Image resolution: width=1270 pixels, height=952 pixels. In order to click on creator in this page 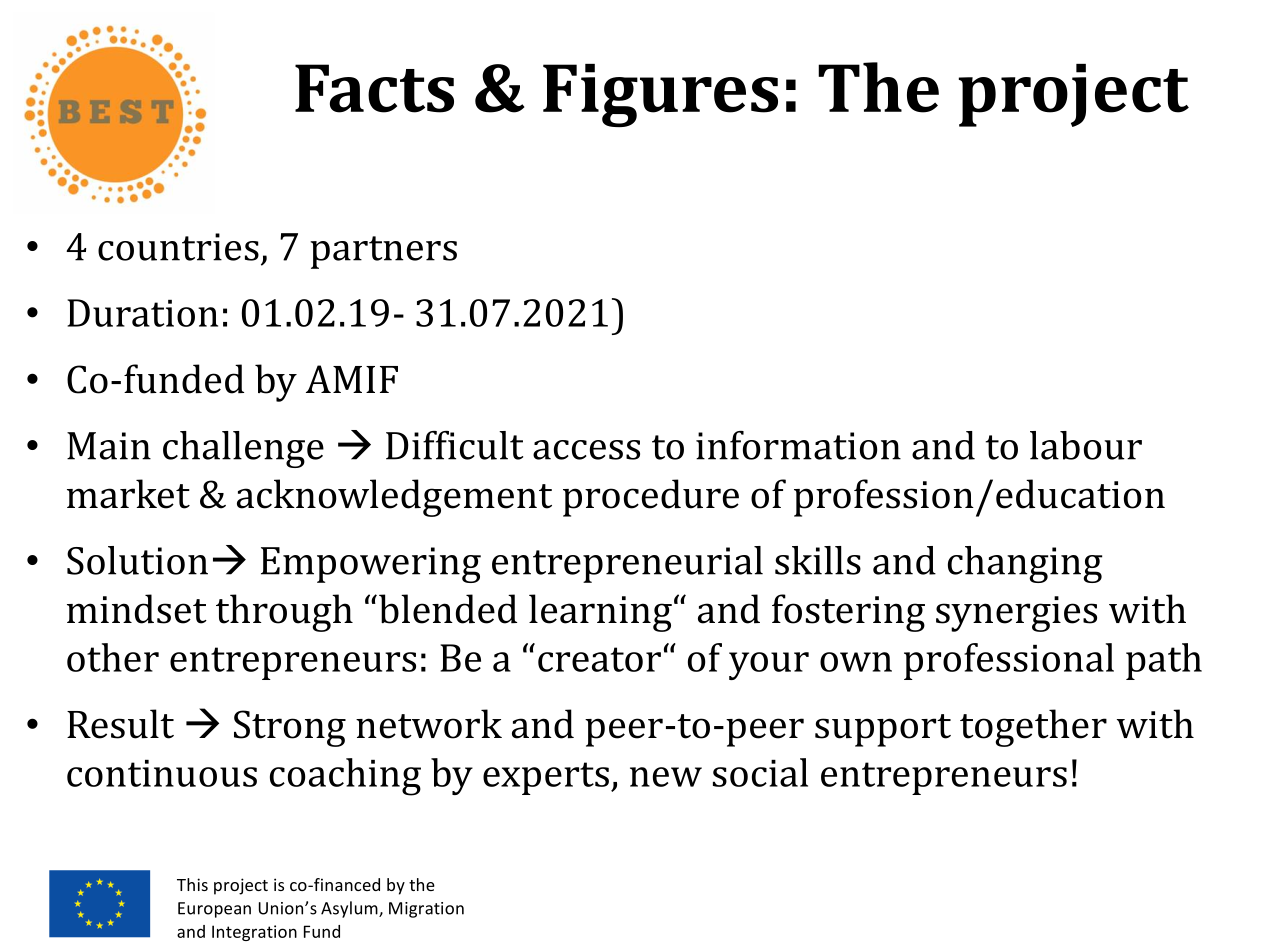, I will do `click(599, 659)`.
